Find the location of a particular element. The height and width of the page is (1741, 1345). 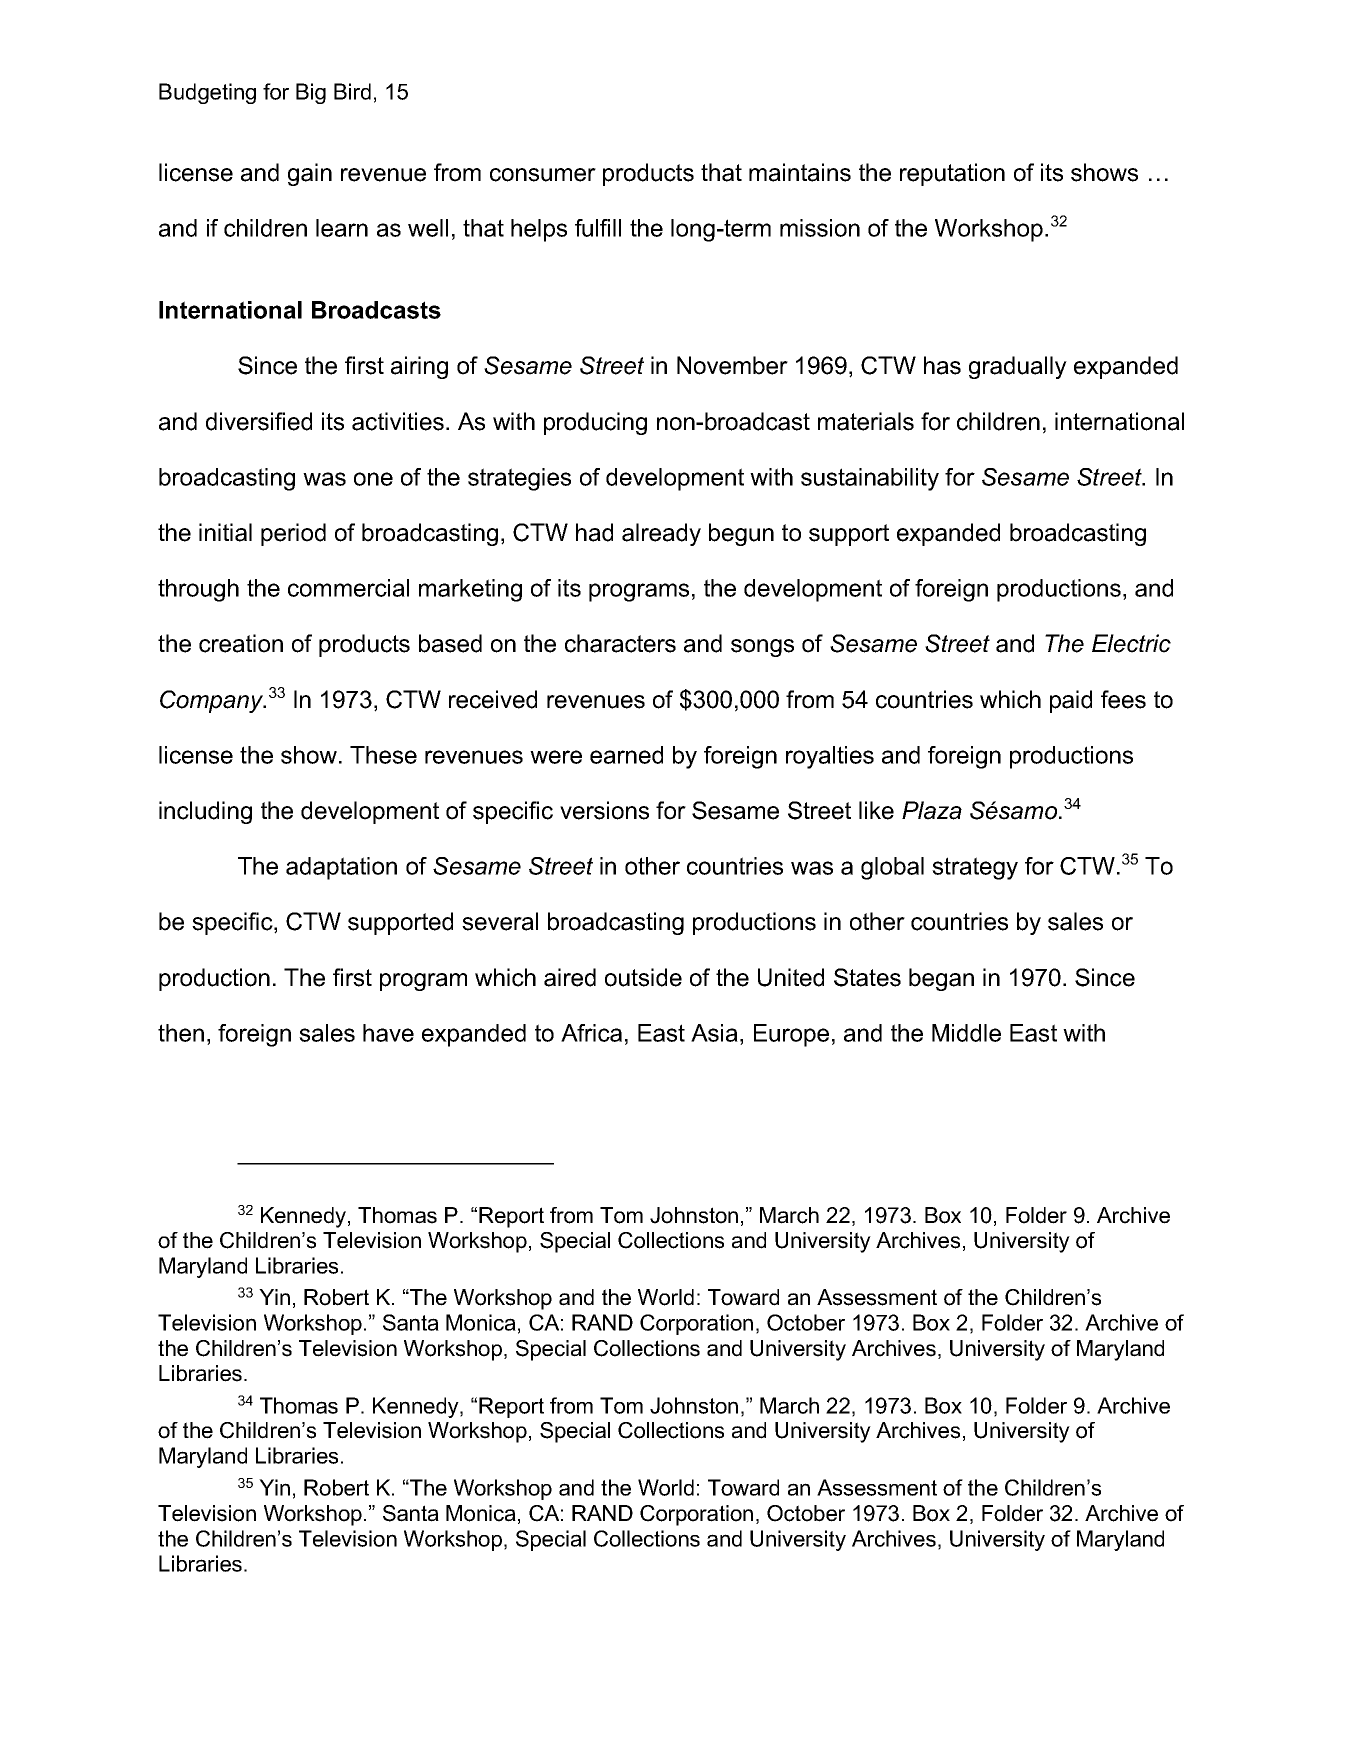

outside is located at coordinates (643, 977).
